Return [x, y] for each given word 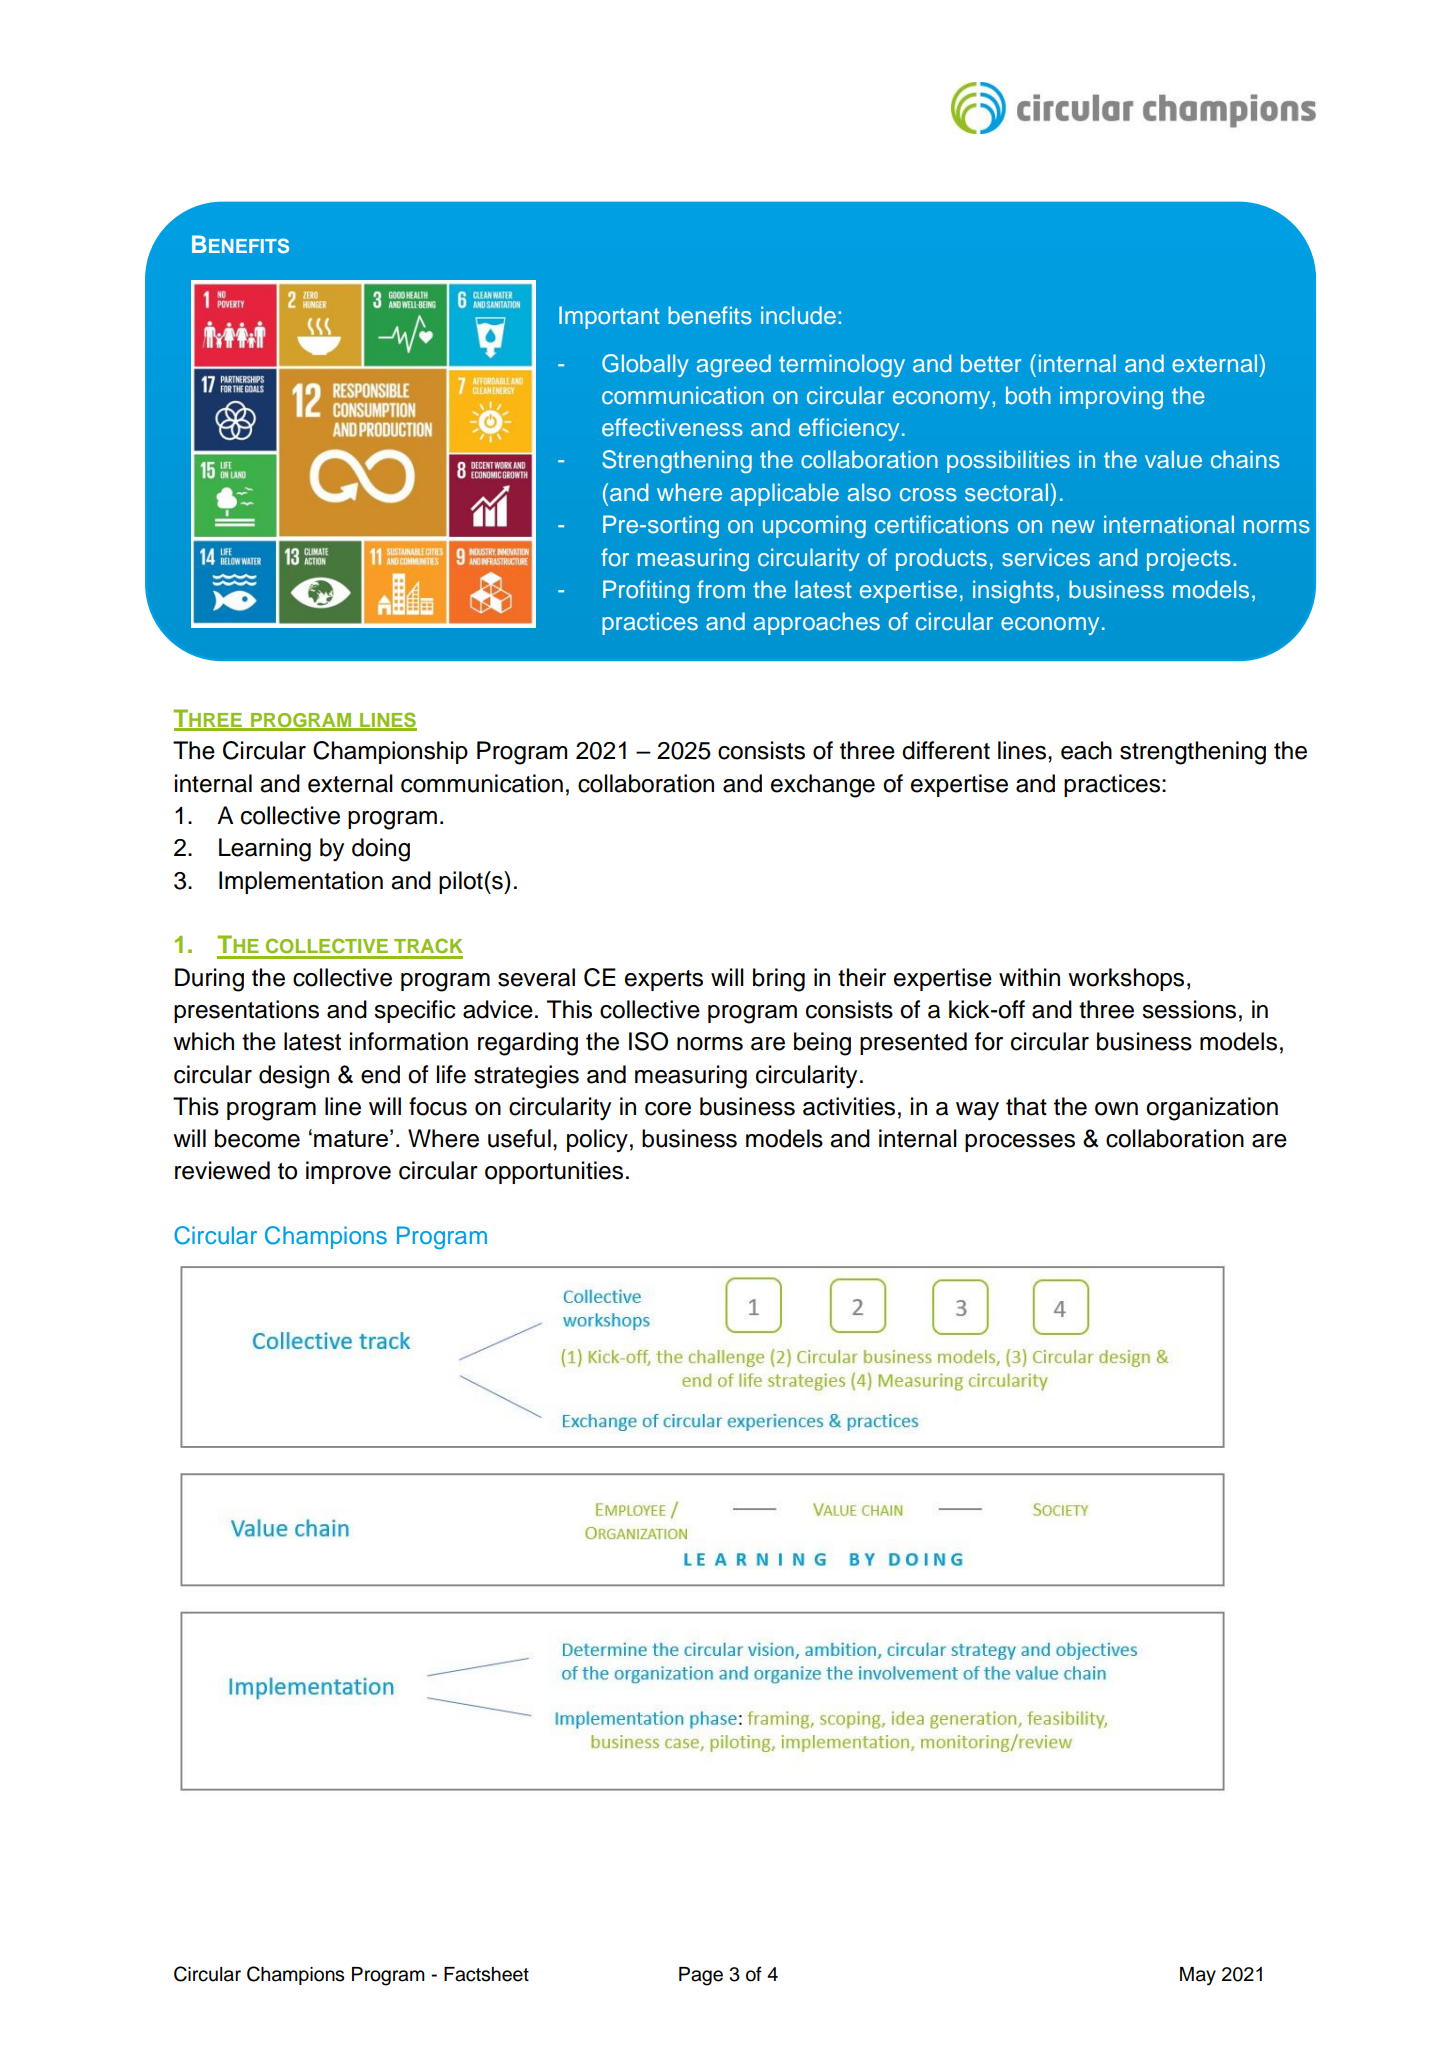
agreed [734, 365]
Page [701, 1976]
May [1198, 1976]
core [668, 1109]
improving [1111, 397]
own [1116, 1109]
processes [1020, 1143]
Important [609, 317]
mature [351, 1138]
